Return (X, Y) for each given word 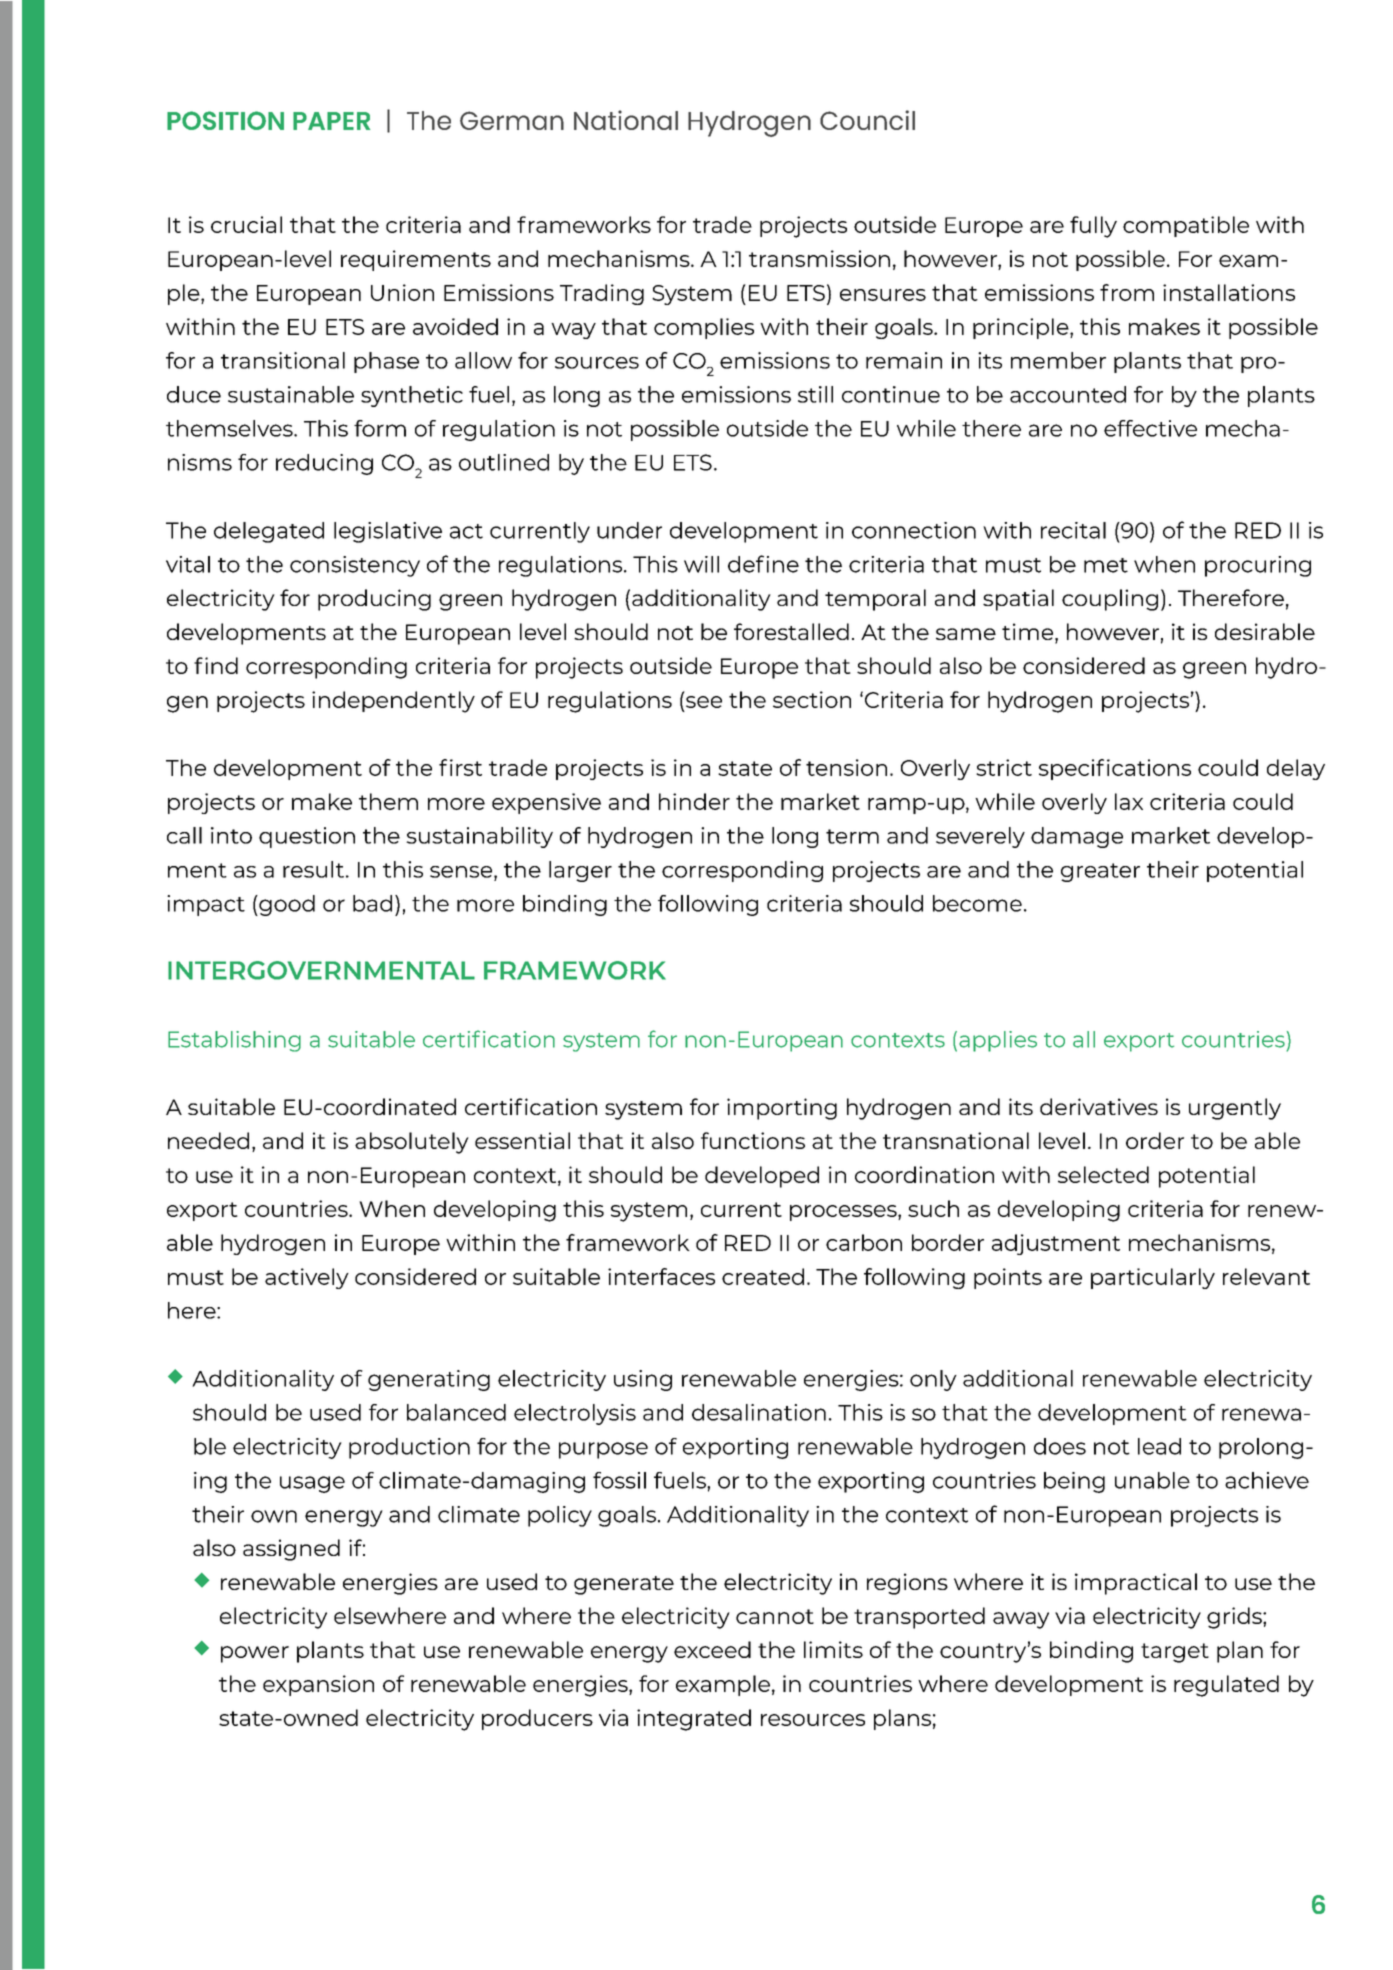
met (1106, 565)
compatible (1186, 226)
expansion (318, 1685)
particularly (1153, 1278)
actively (307, 1278)
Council (867, 120)
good (286, 905)
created (763, 1276)
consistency (355, 566)
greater (1100, 872)
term (852, 836)
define (763, 564)
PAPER (331, 121)
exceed (712, 1649)
